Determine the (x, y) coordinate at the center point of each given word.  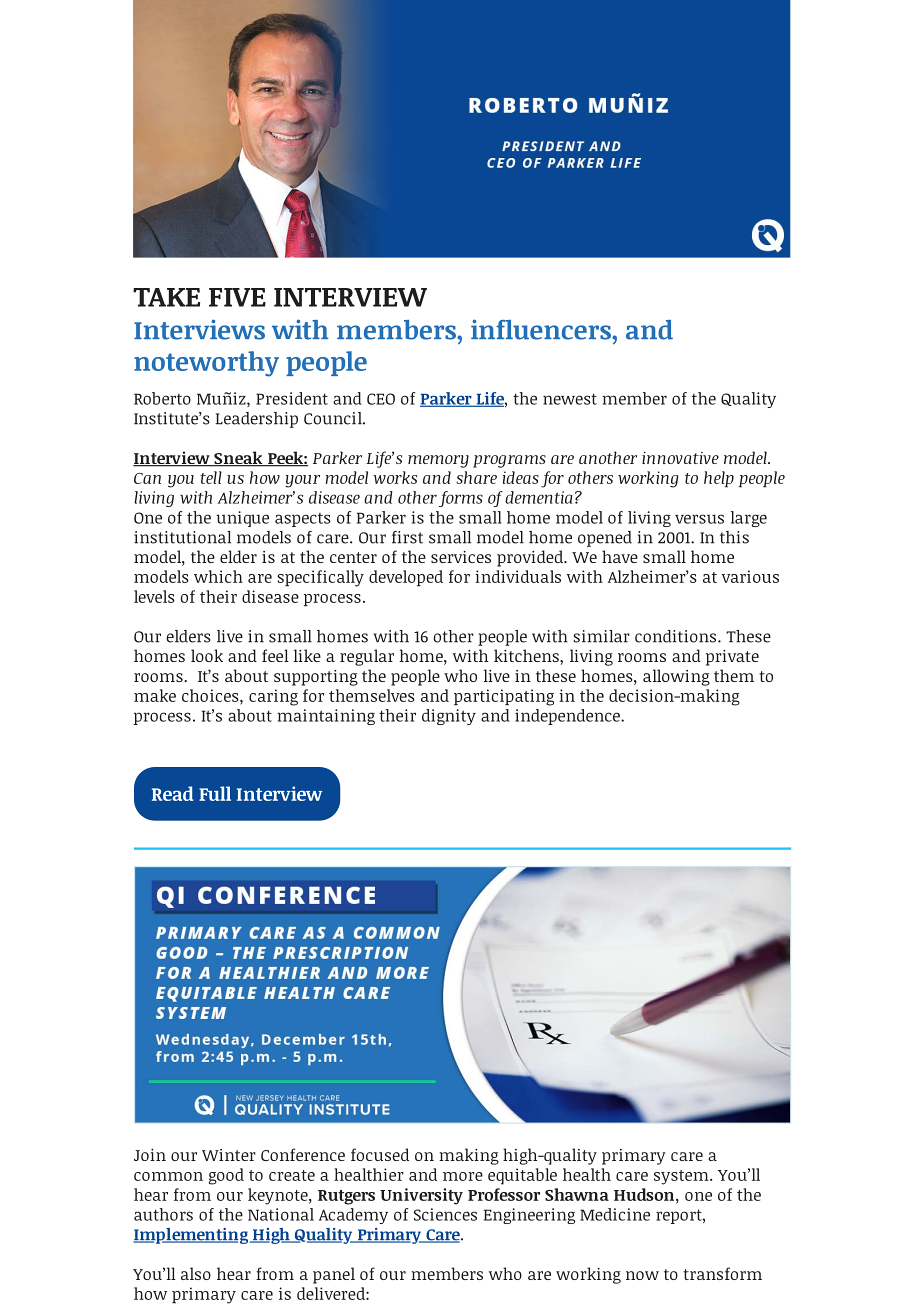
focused (380, 1154)
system (681, 1177)
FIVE (237, 297)
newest (570, 399)
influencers (542, 329)
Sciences (445, 1214)
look (207, 655)
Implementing (192, 1236)
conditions (675, 636)
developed (406, 578)
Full (215, 793)
